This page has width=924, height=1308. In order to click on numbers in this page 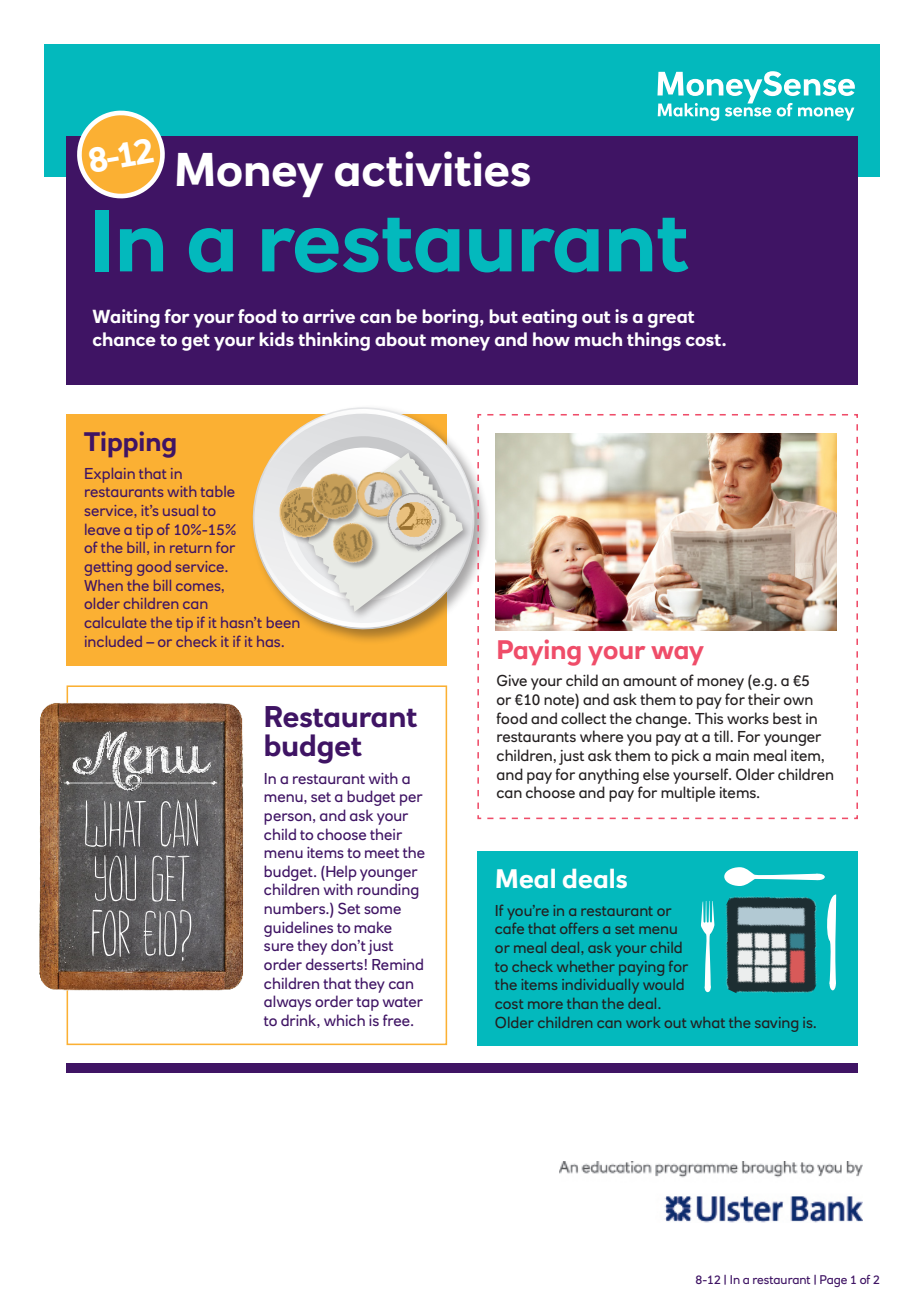, I will do `click(296, 908)`.
